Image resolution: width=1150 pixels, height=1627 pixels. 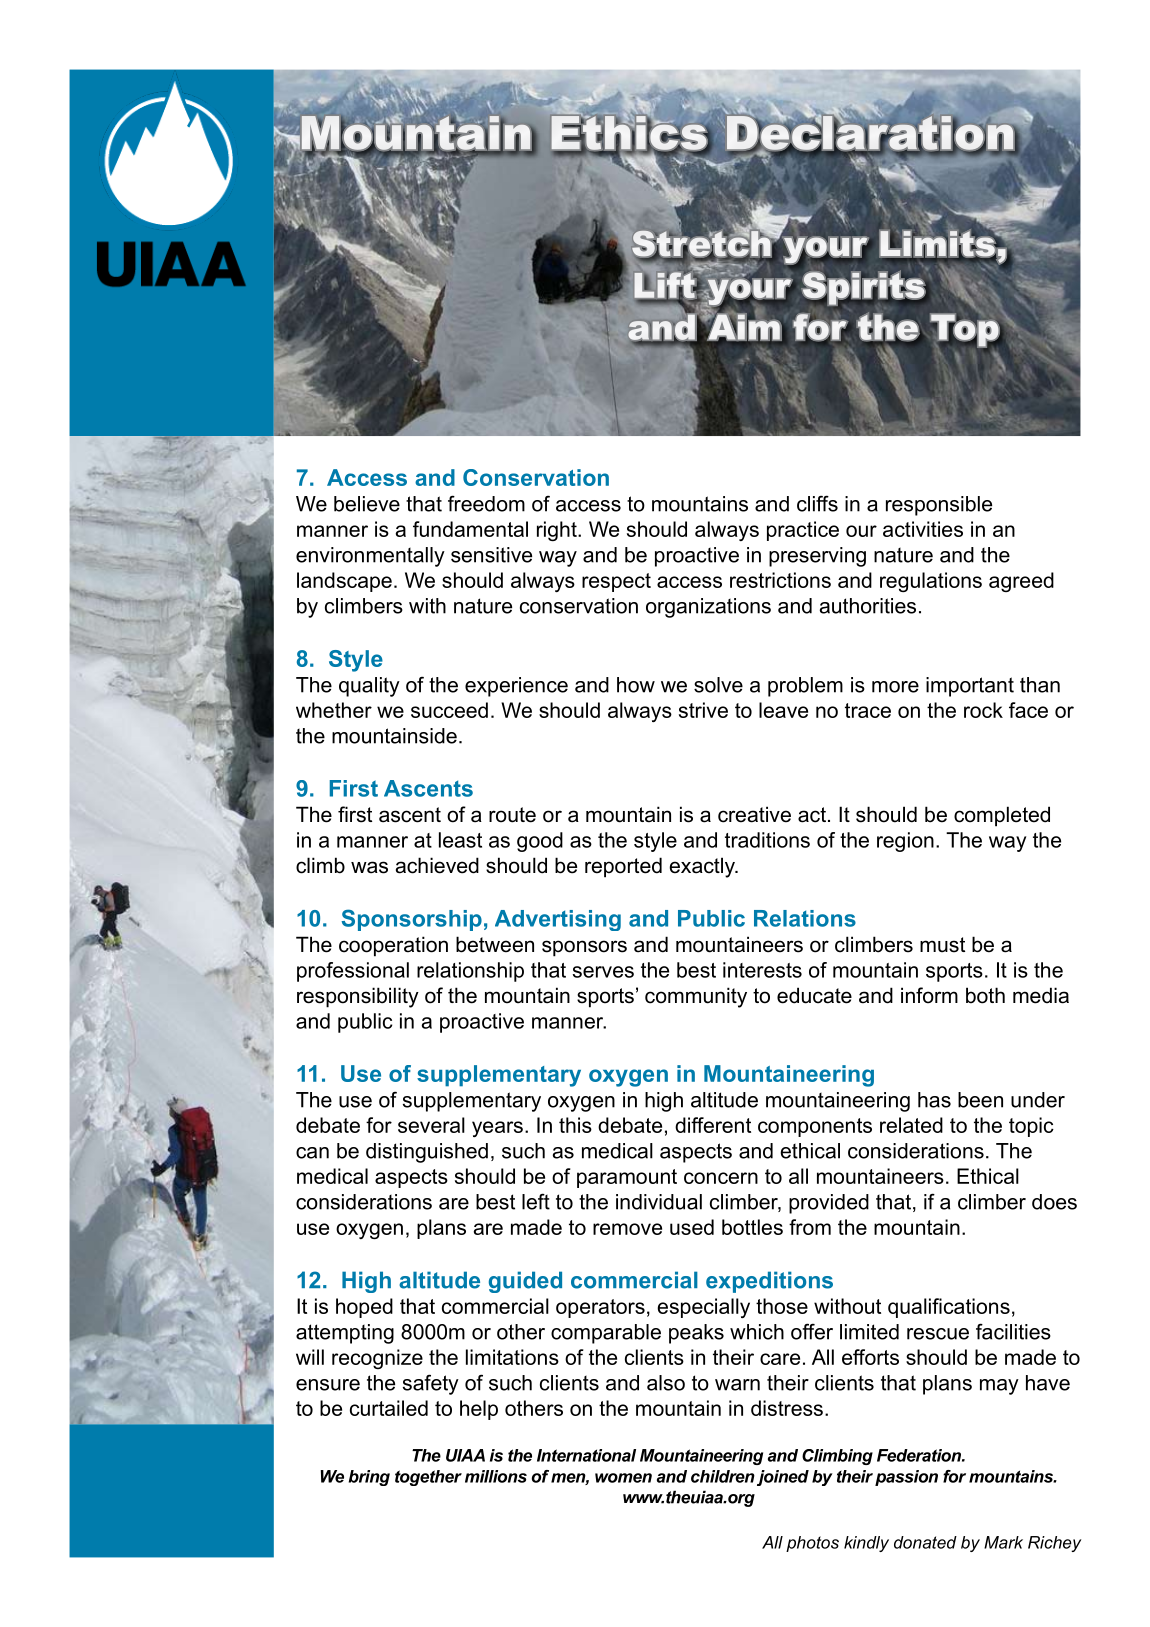 I want to click on quality, so click(x=369, y=687).
